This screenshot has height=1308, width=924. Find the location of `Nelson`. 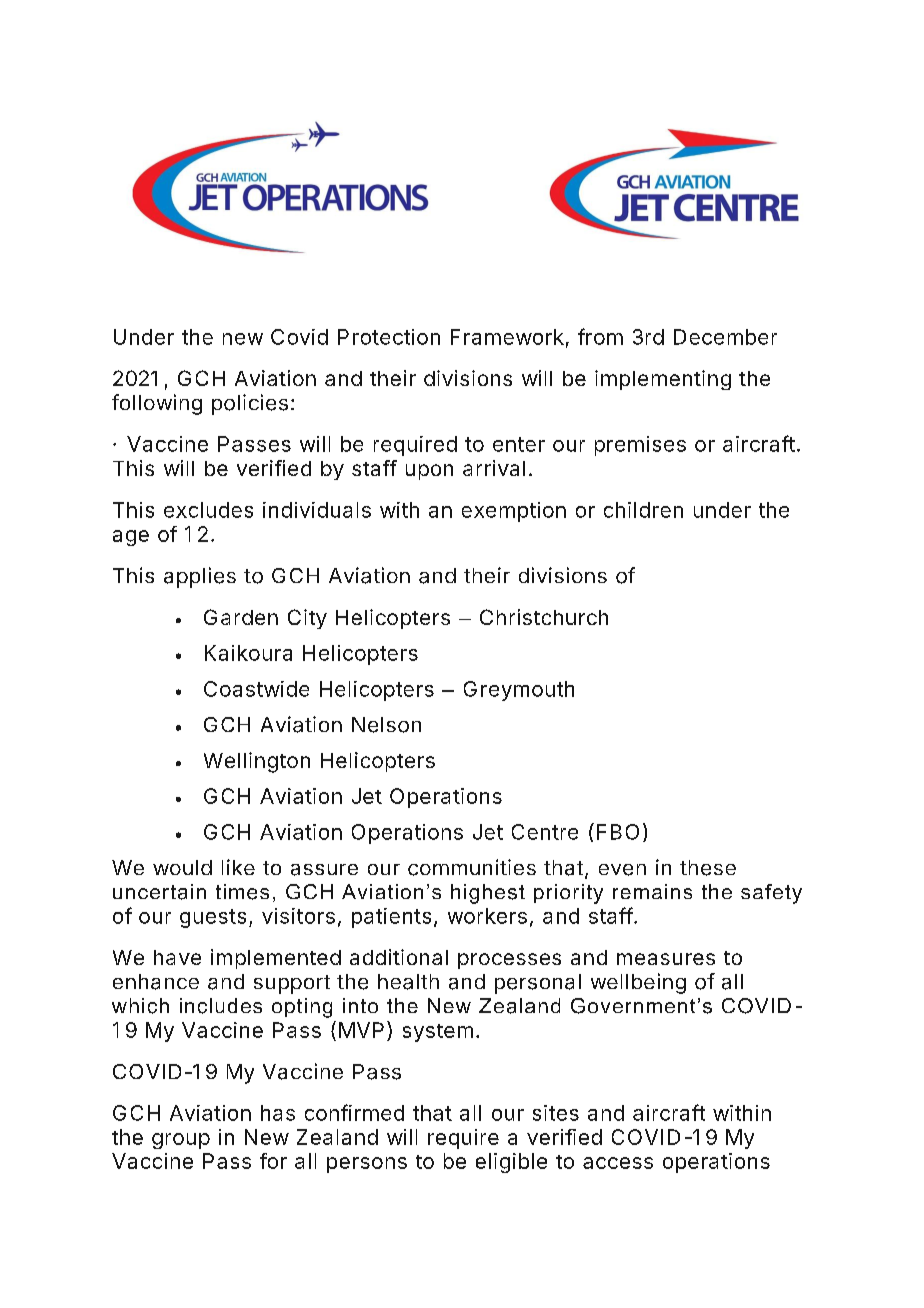

Nelson is located at coordinates (386, 725).
